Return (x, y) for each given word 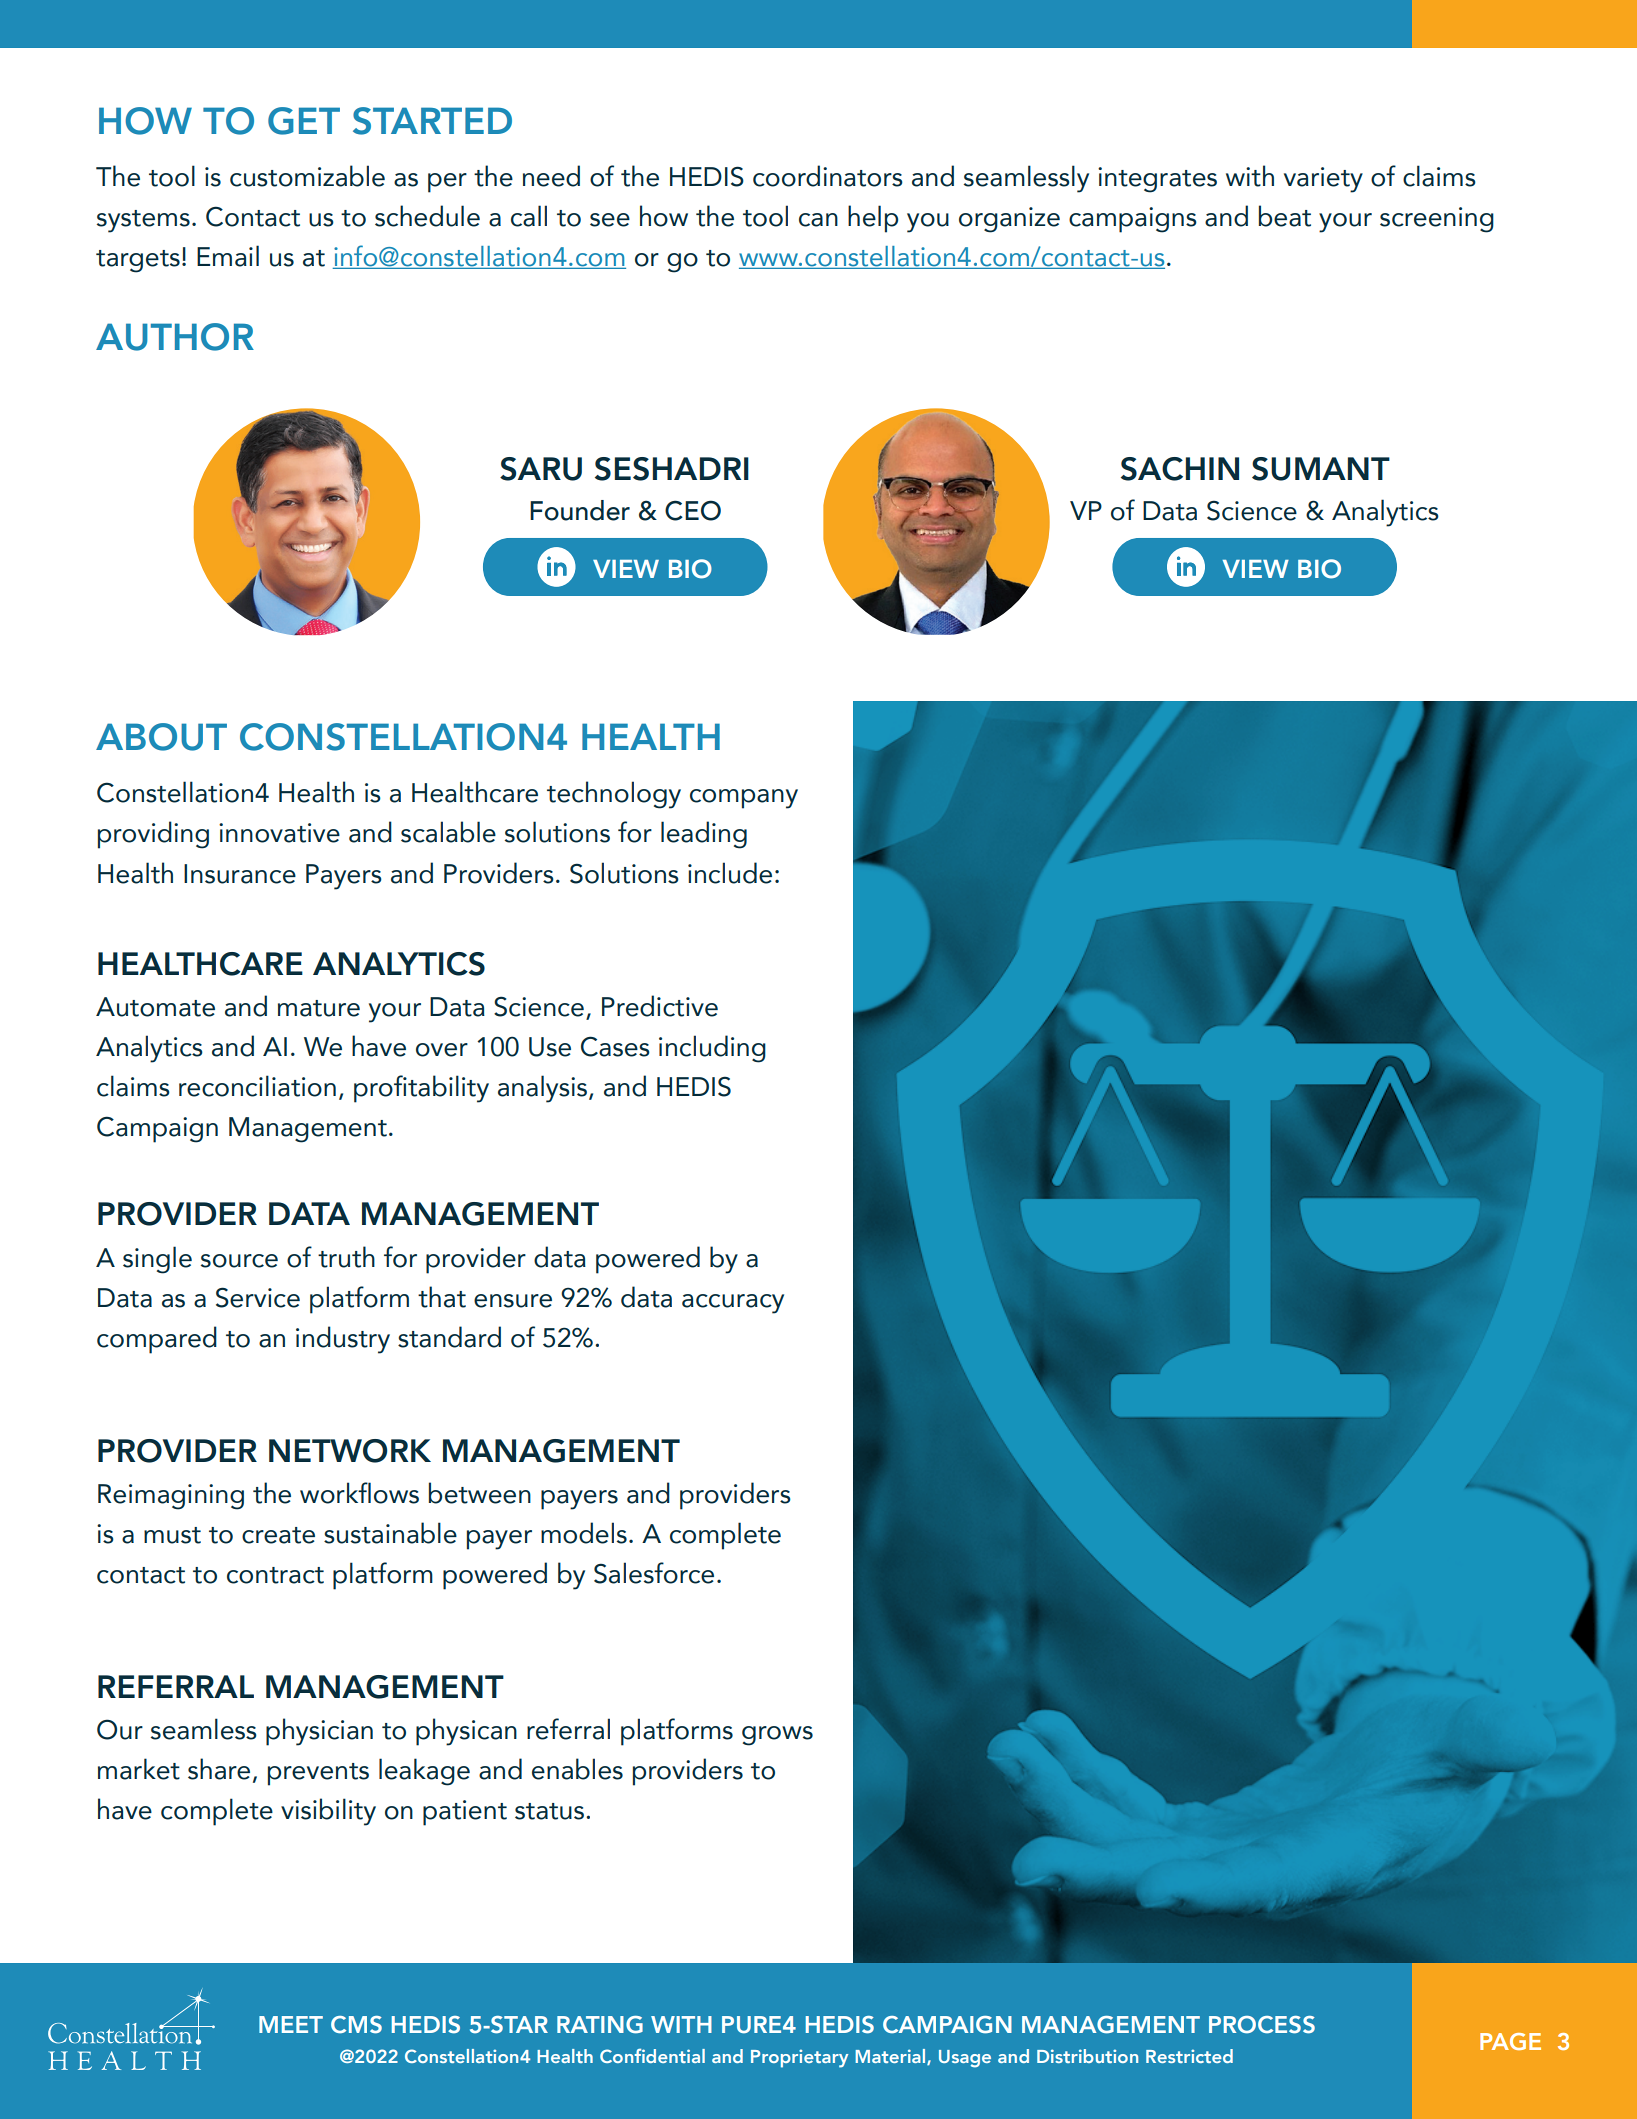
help (873, 219)
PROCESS (1262, 2025)
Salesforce (654, 1573)
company (744, 799)
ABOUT (161, 737)
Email (228, 256)
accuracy (733, 1304)
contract (275, 1575)
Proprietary (799, 2058)
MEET (291, 2024)
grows (777, 1736)
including (712, 1049)
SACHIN (1180, 469)
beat (1285, 216)
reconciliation (257, 1086)
